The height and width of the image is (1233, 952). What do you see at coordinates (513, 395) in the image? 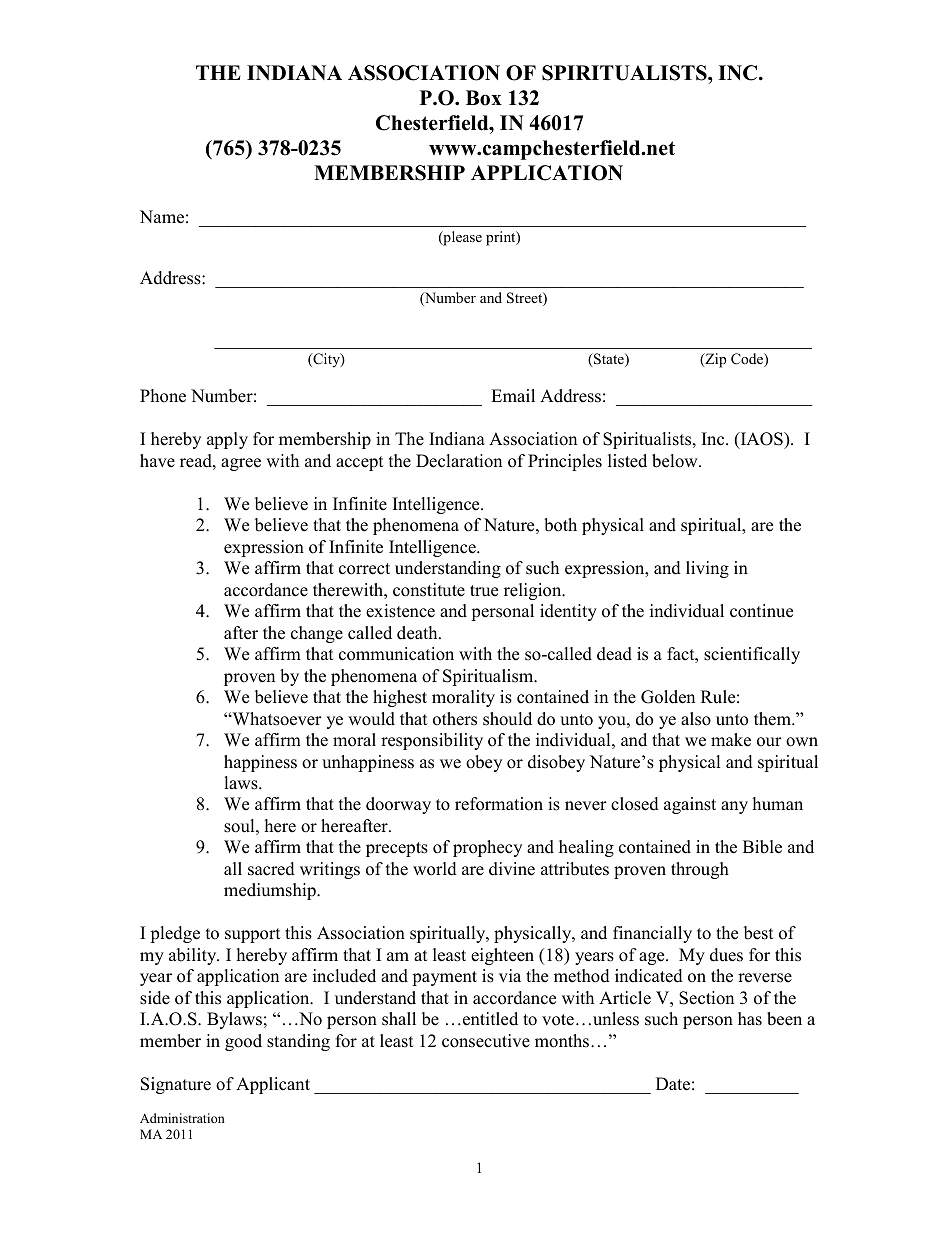
I see `Email` at bounding box center [513, 395].
